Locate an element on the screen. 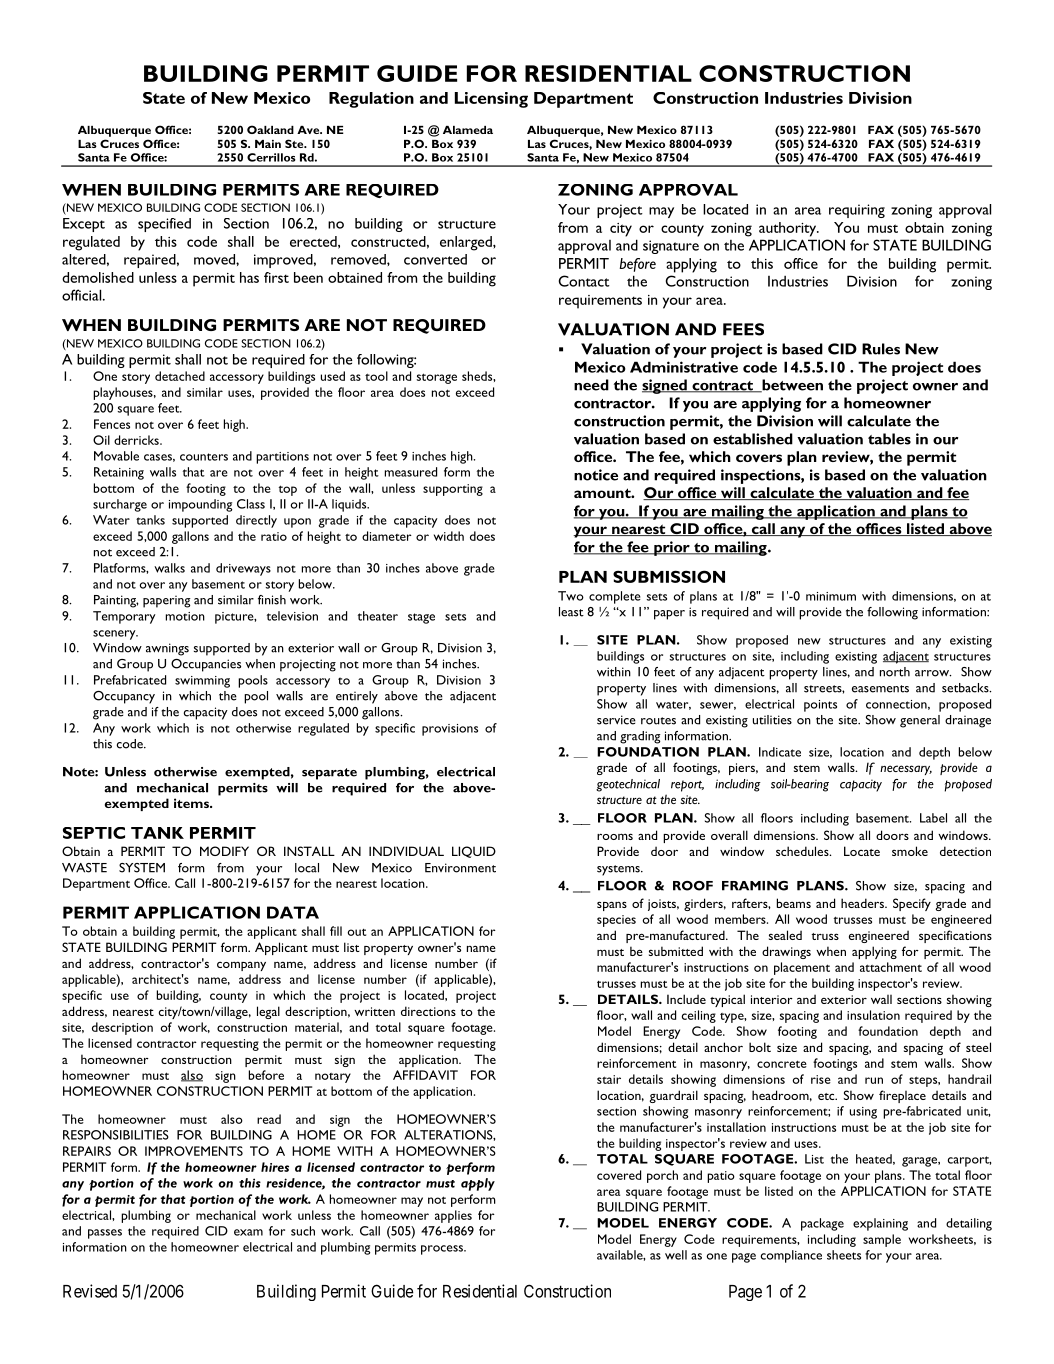 The height and width of the screenshot is (1364, 1054). MODIFY is located at coordinates (224, 851).
